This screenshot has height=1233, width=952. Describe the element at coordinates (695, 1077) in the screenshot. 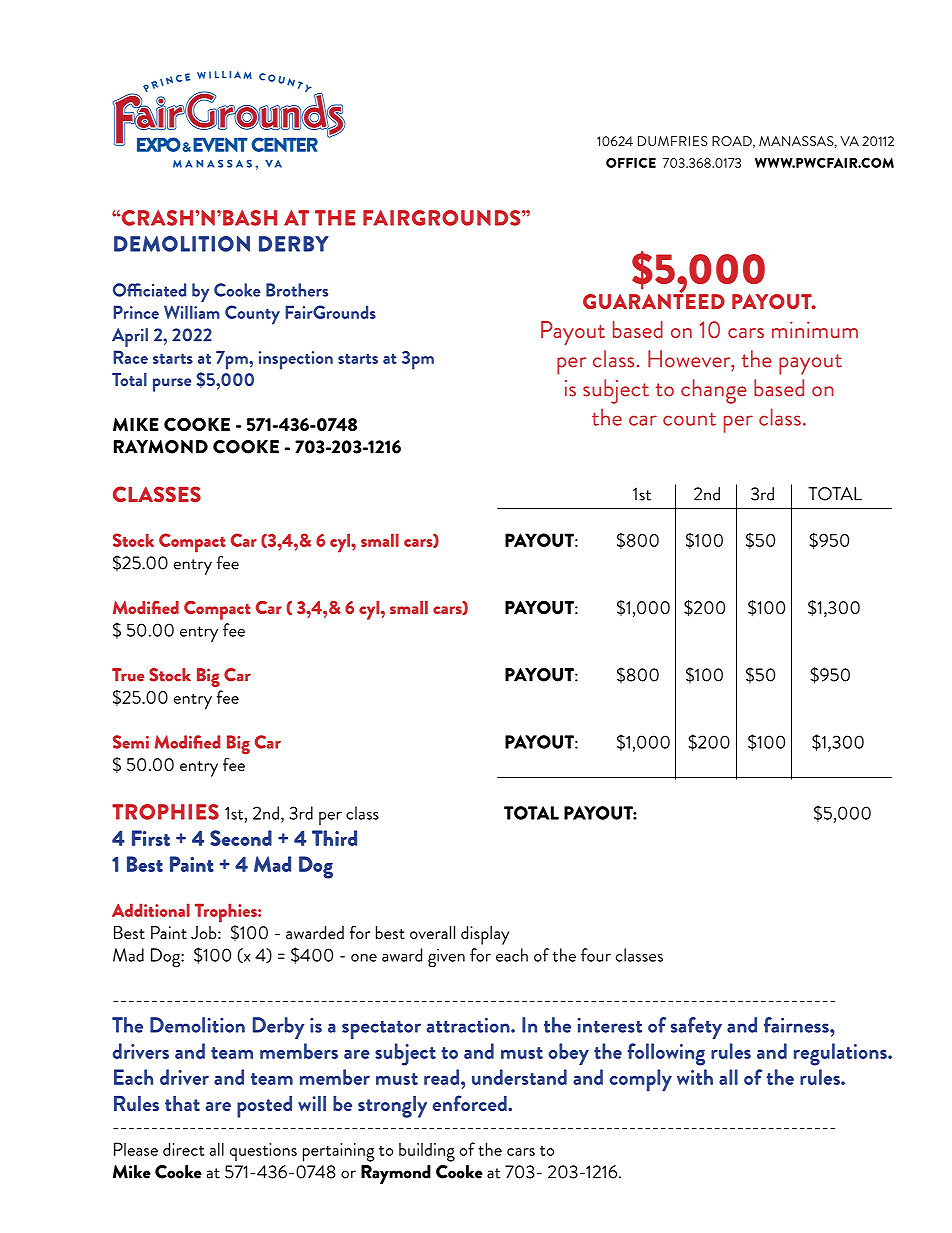

I see `with` at that location.
